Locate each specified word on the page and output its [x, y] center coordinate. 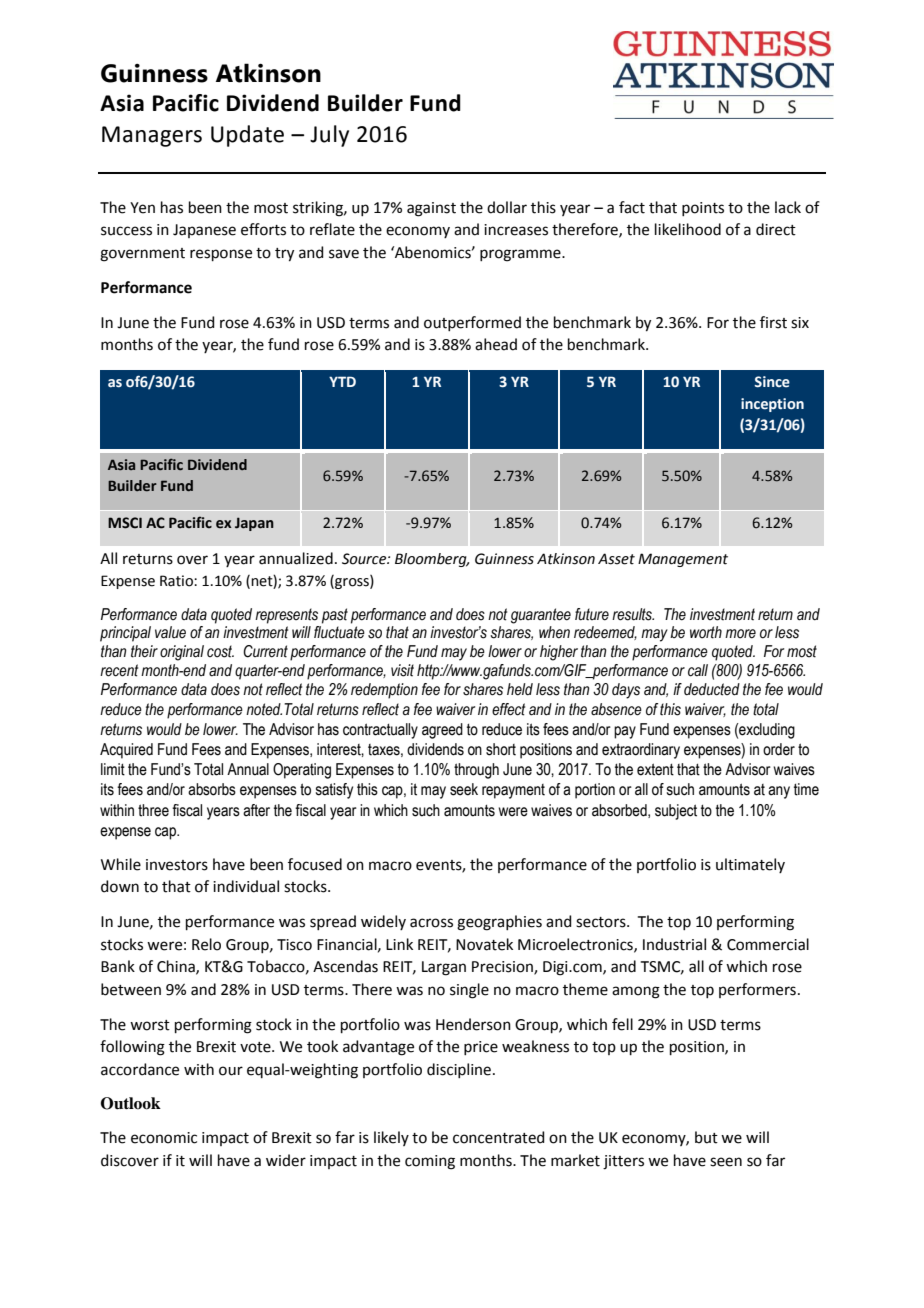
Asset [616, 559]
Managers [152, 136]
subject [676, 812]
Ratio [177, 581]
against [431, 209]
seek [464, 789]
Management [683, 560]
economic [164, 1138]
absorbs [212, 789]
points [703, 209]
